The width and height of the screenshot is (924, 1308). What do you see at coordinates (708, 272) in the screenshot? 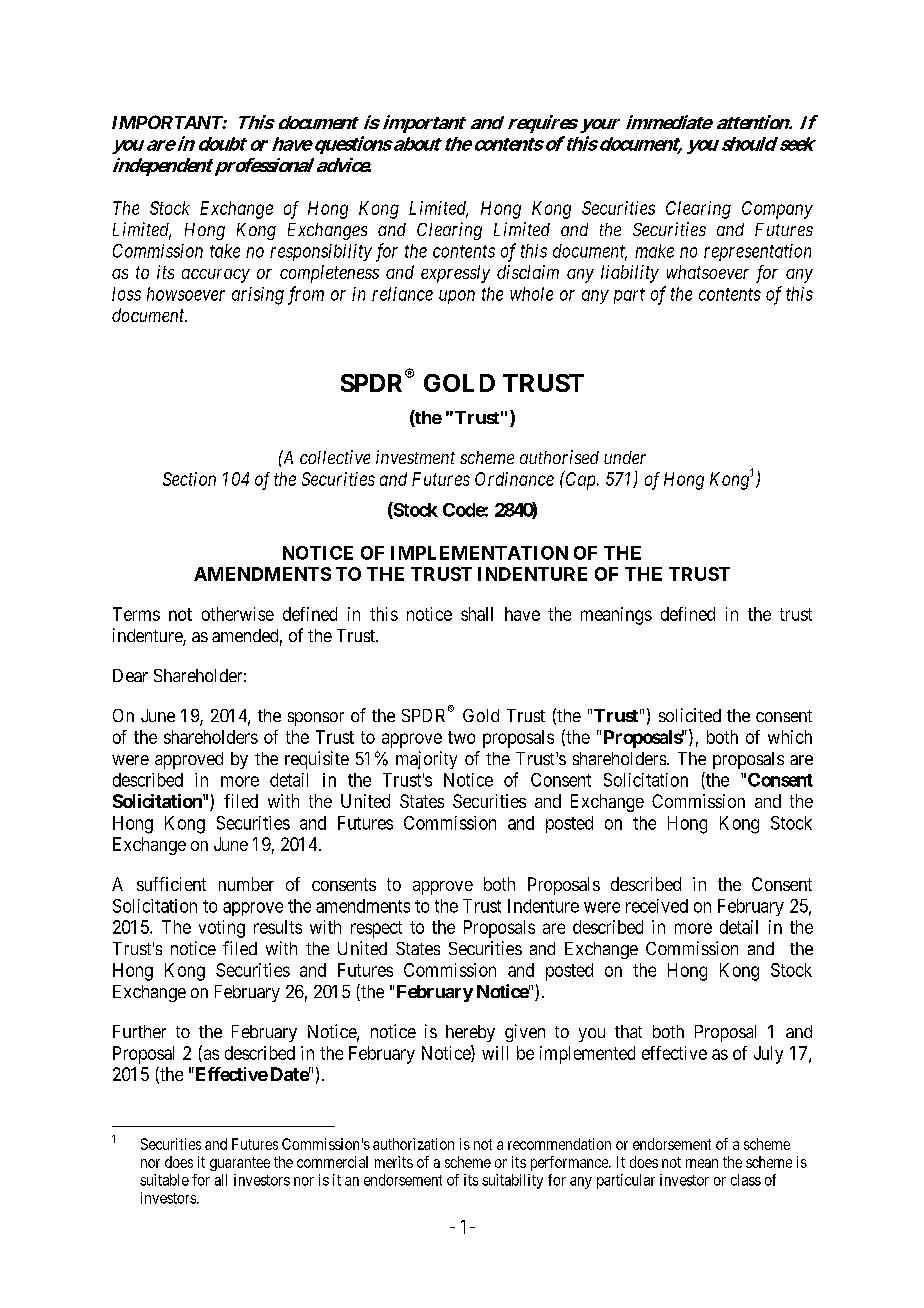
I see `whatsoever` at bounding box center [708, 272].
